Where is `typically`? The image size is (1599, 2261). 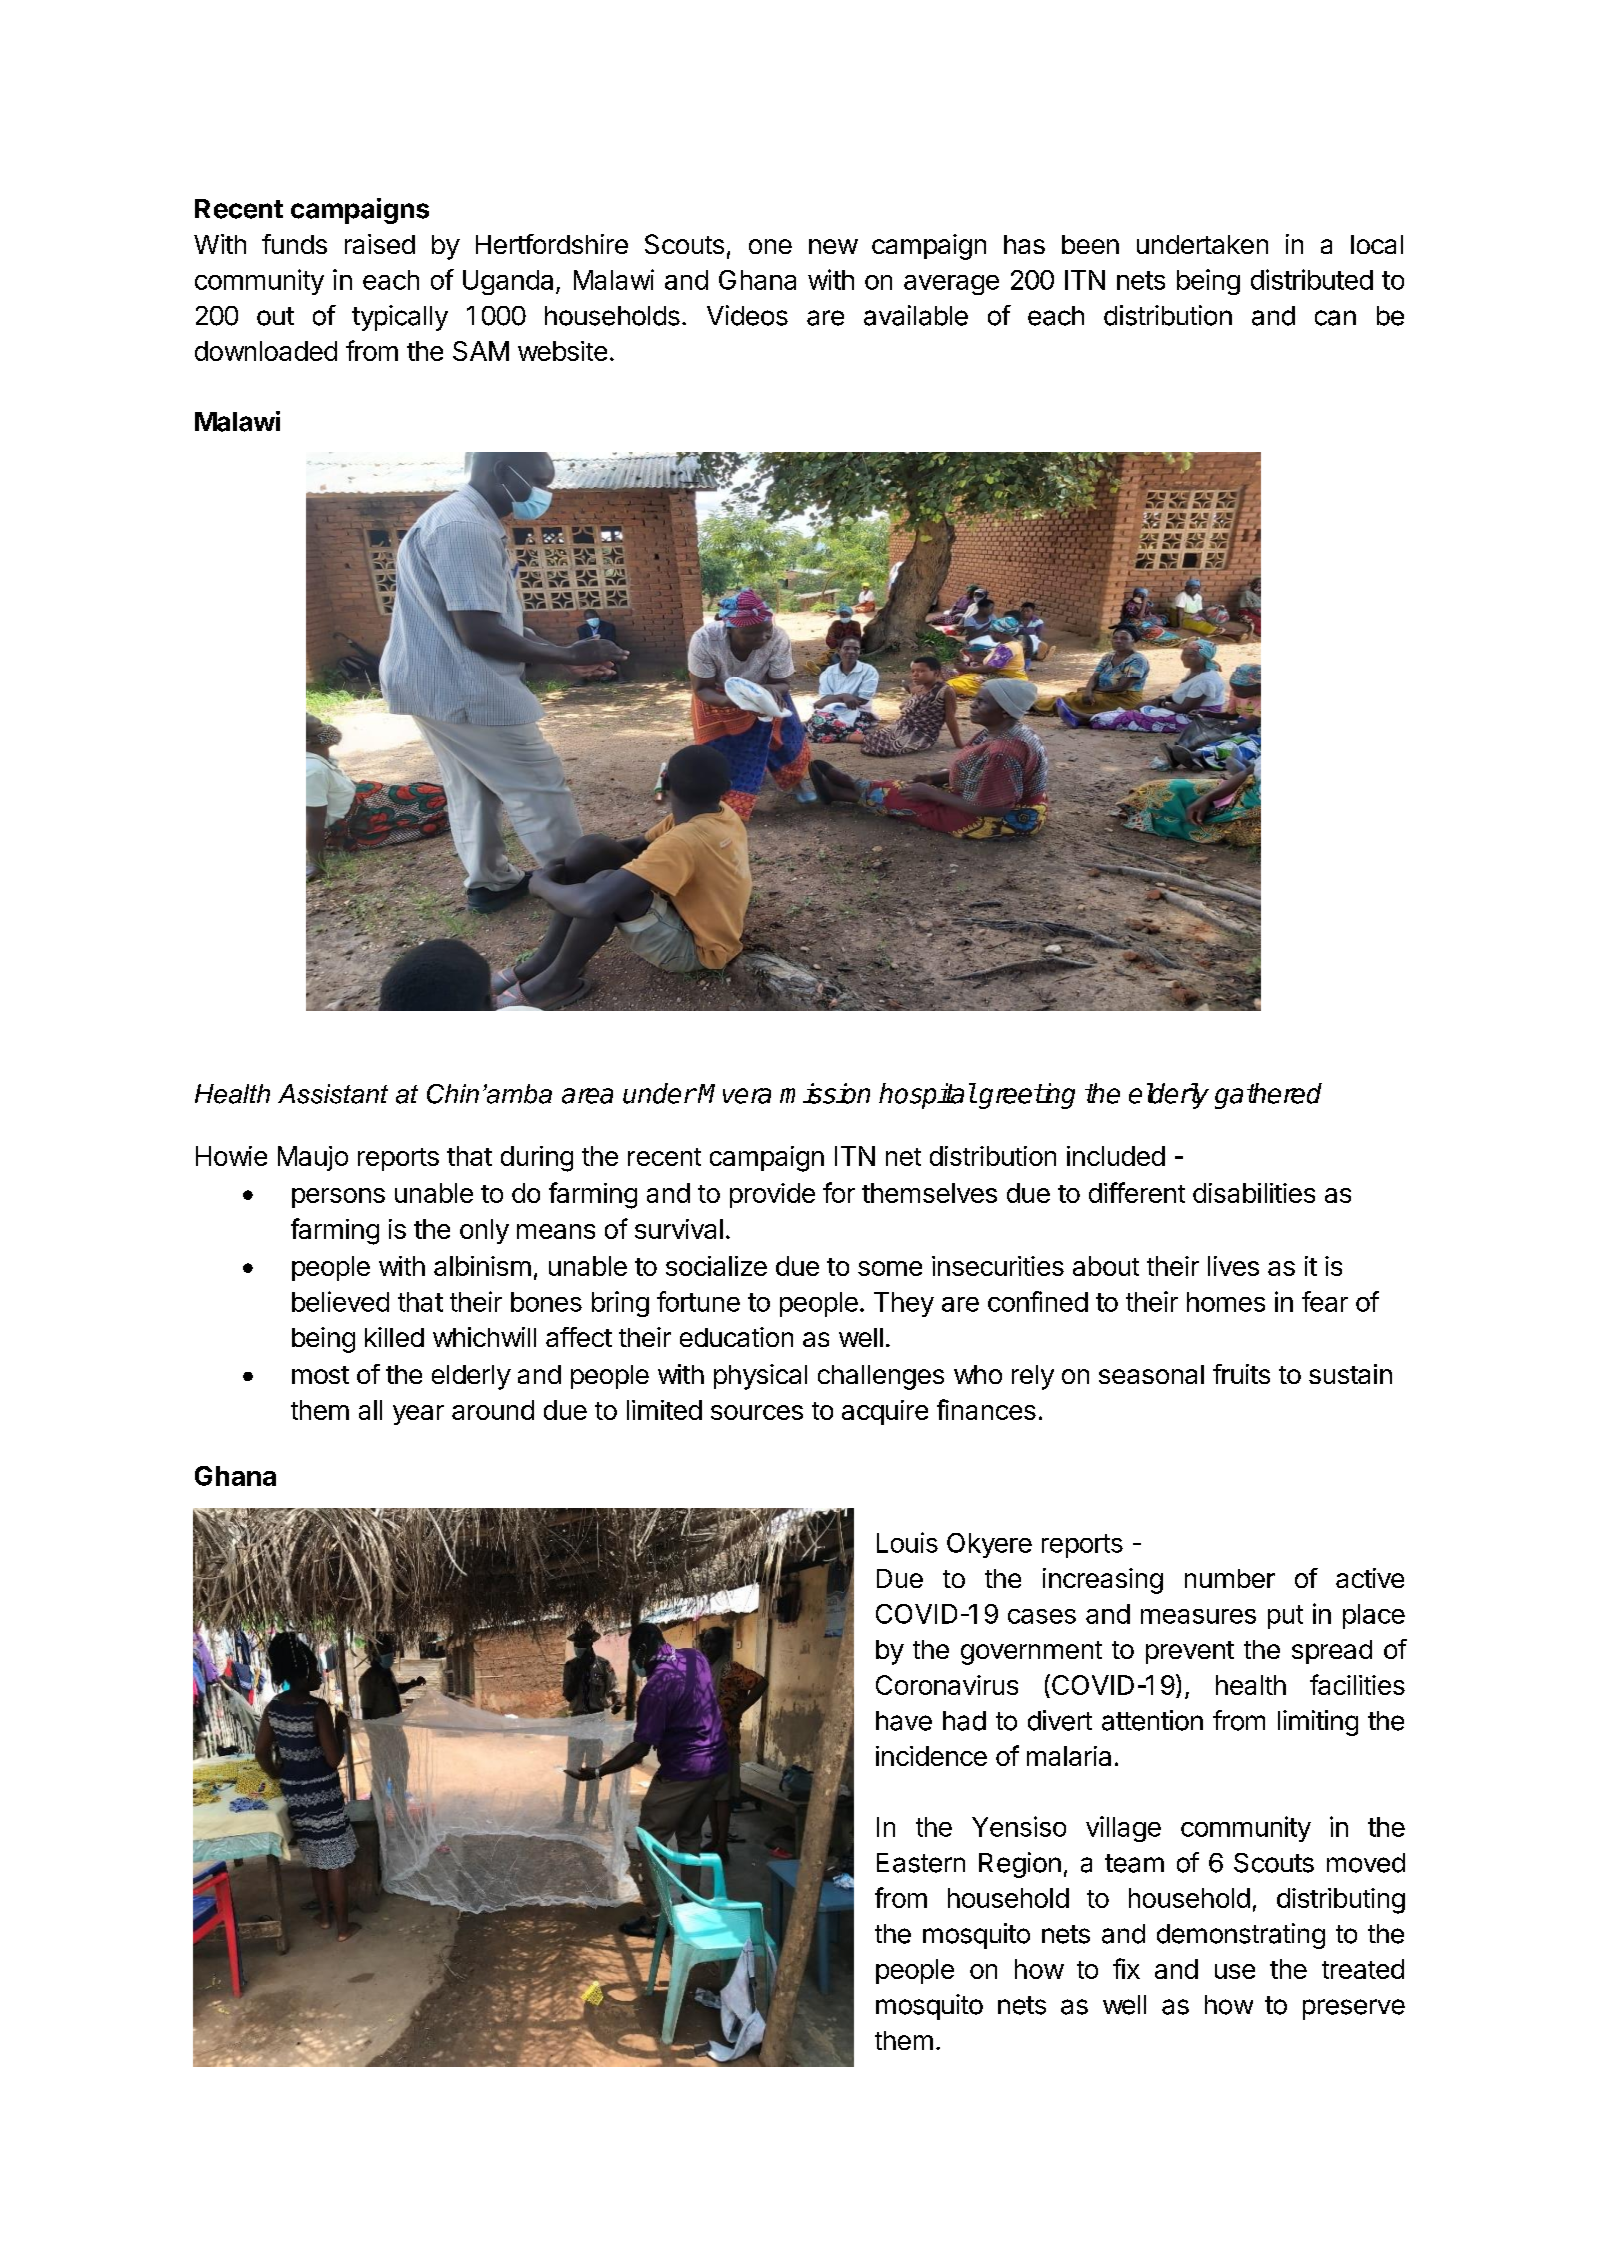
typically is located at coordinates (400, 318).
